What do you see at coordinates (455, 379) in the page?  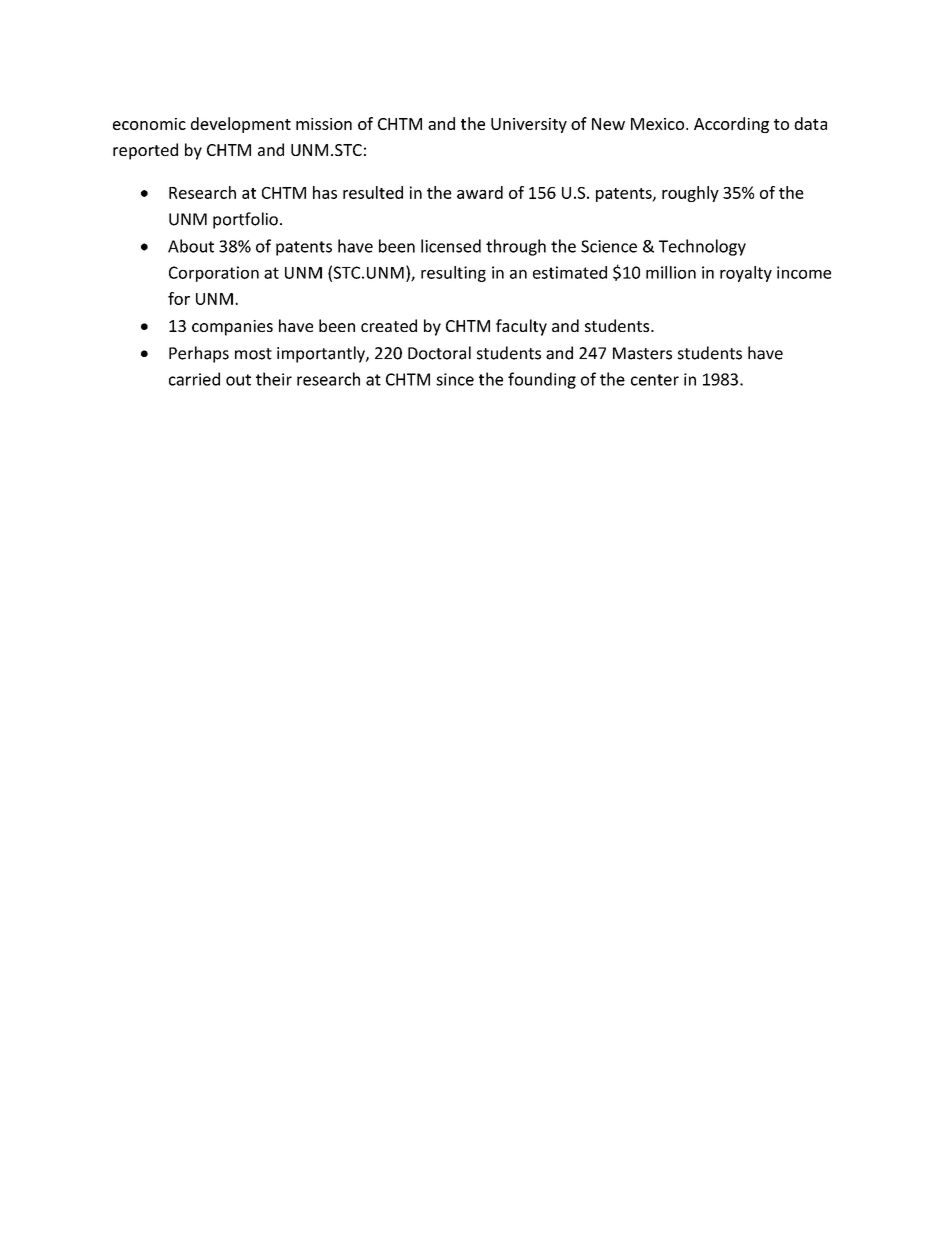 I see `since` at bounding box center [455, 379].
